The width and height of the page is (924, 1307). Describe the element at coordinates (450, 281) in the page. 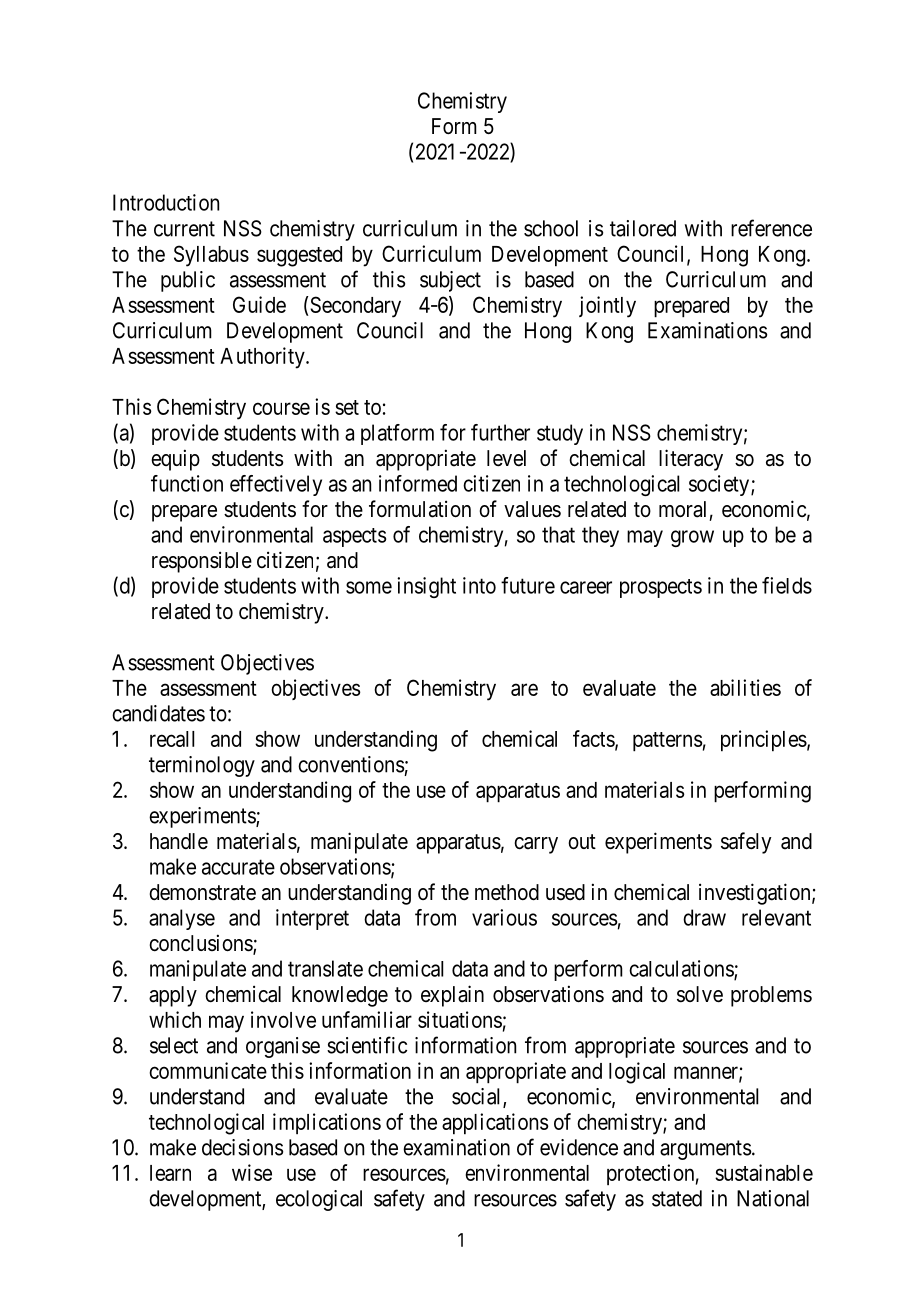

I see `subject` at that location.
